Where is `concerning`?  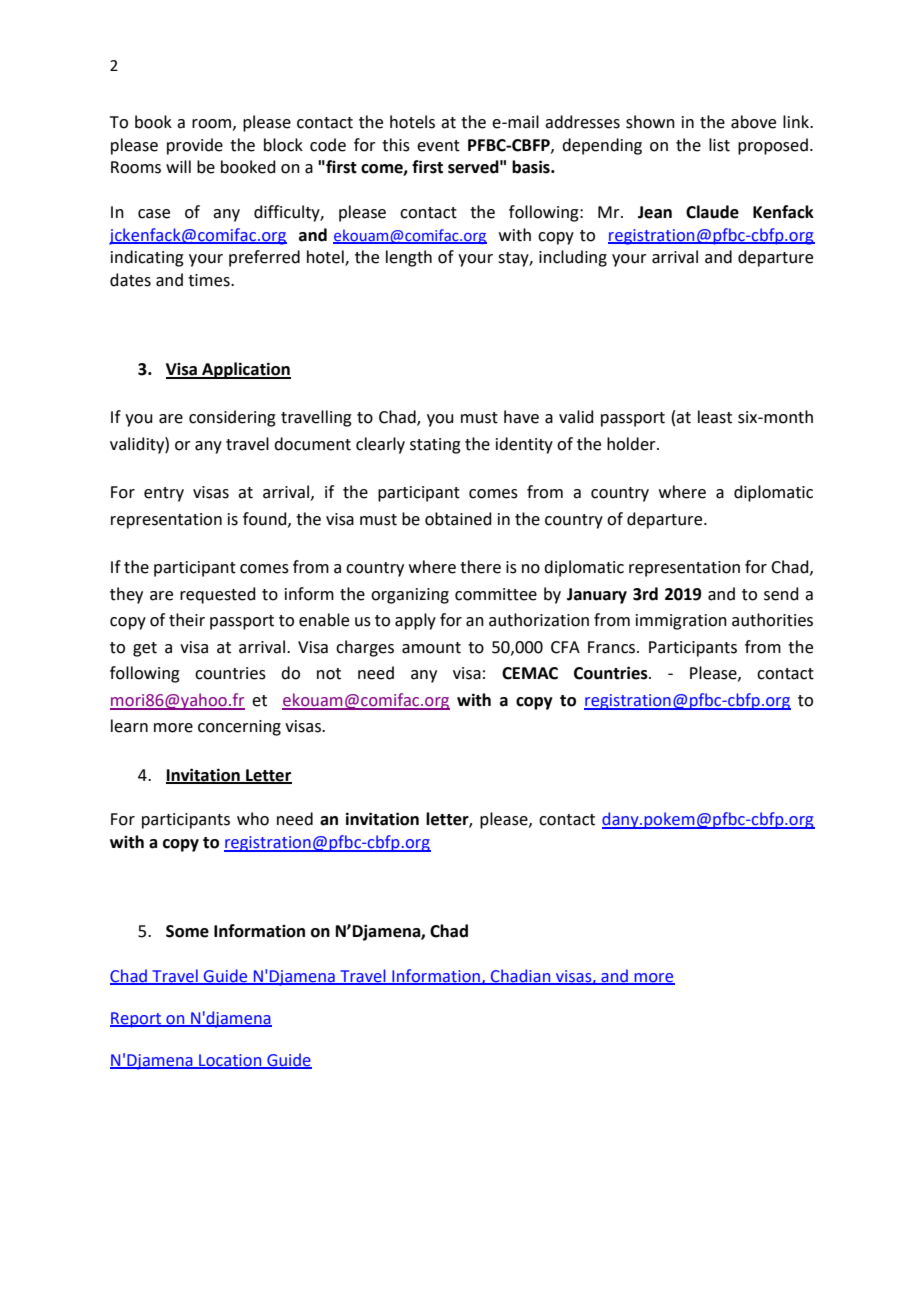
concerning is located at coordinates (239, 728).
